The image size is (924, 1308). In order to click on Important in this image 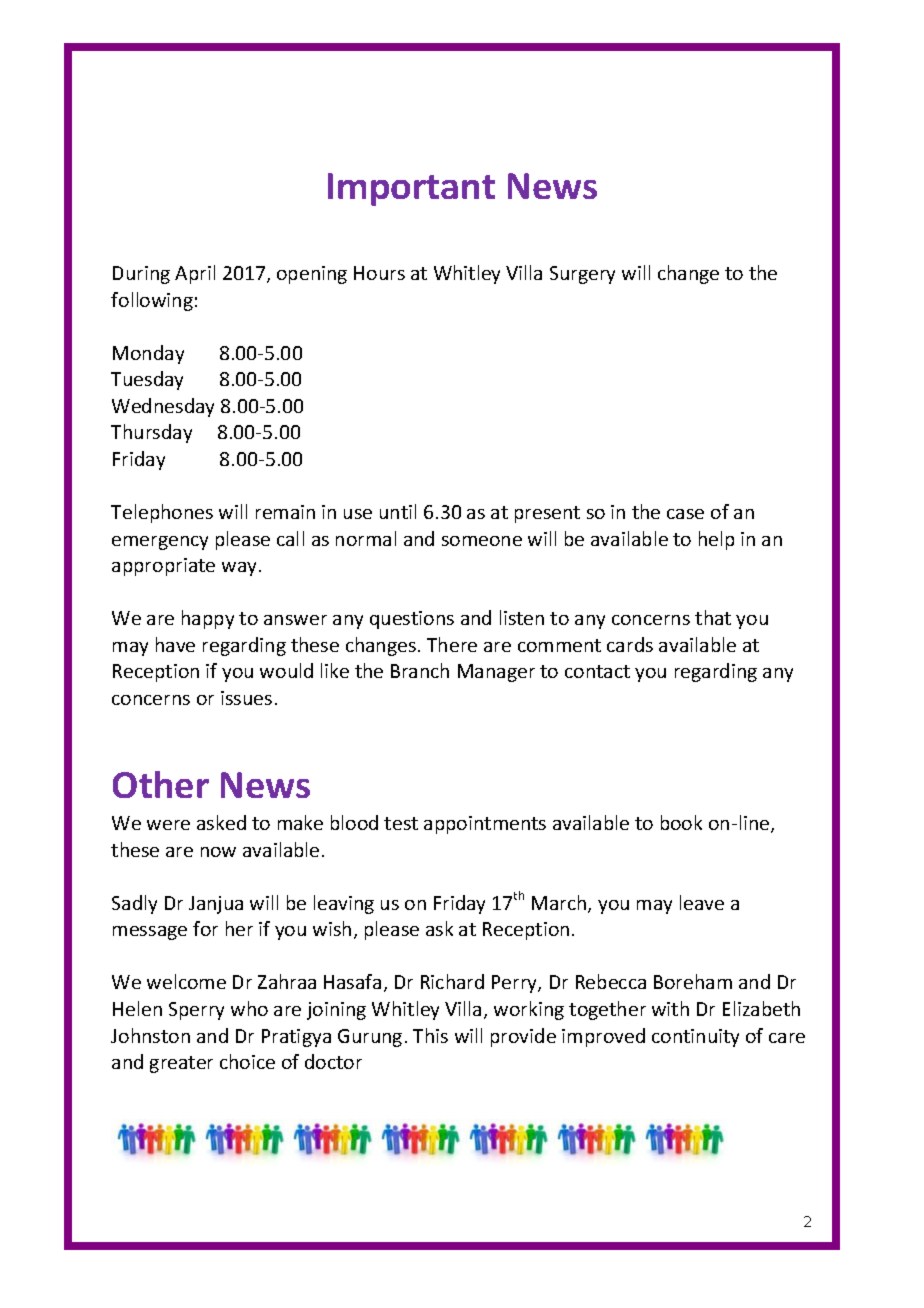, I will do `click(411, 189)`.
